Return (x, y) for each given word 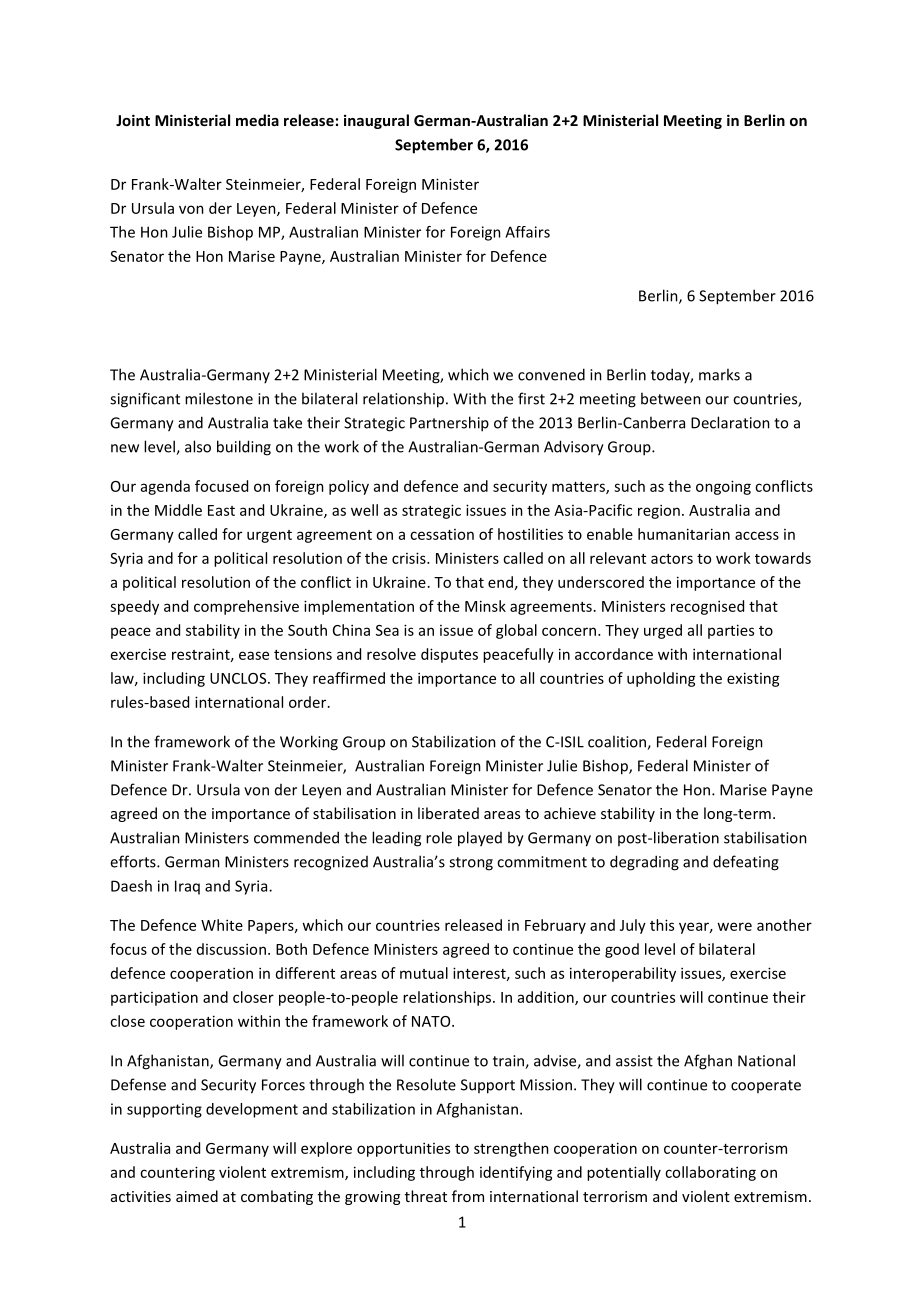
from (468, 1196)
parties (731, 631)
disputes (449, 655)
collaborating (710, 1173)
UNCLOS (239, 678)
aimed (197, 1196)
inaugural (376, 121)
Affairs (527, 232)
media (257, 120)
